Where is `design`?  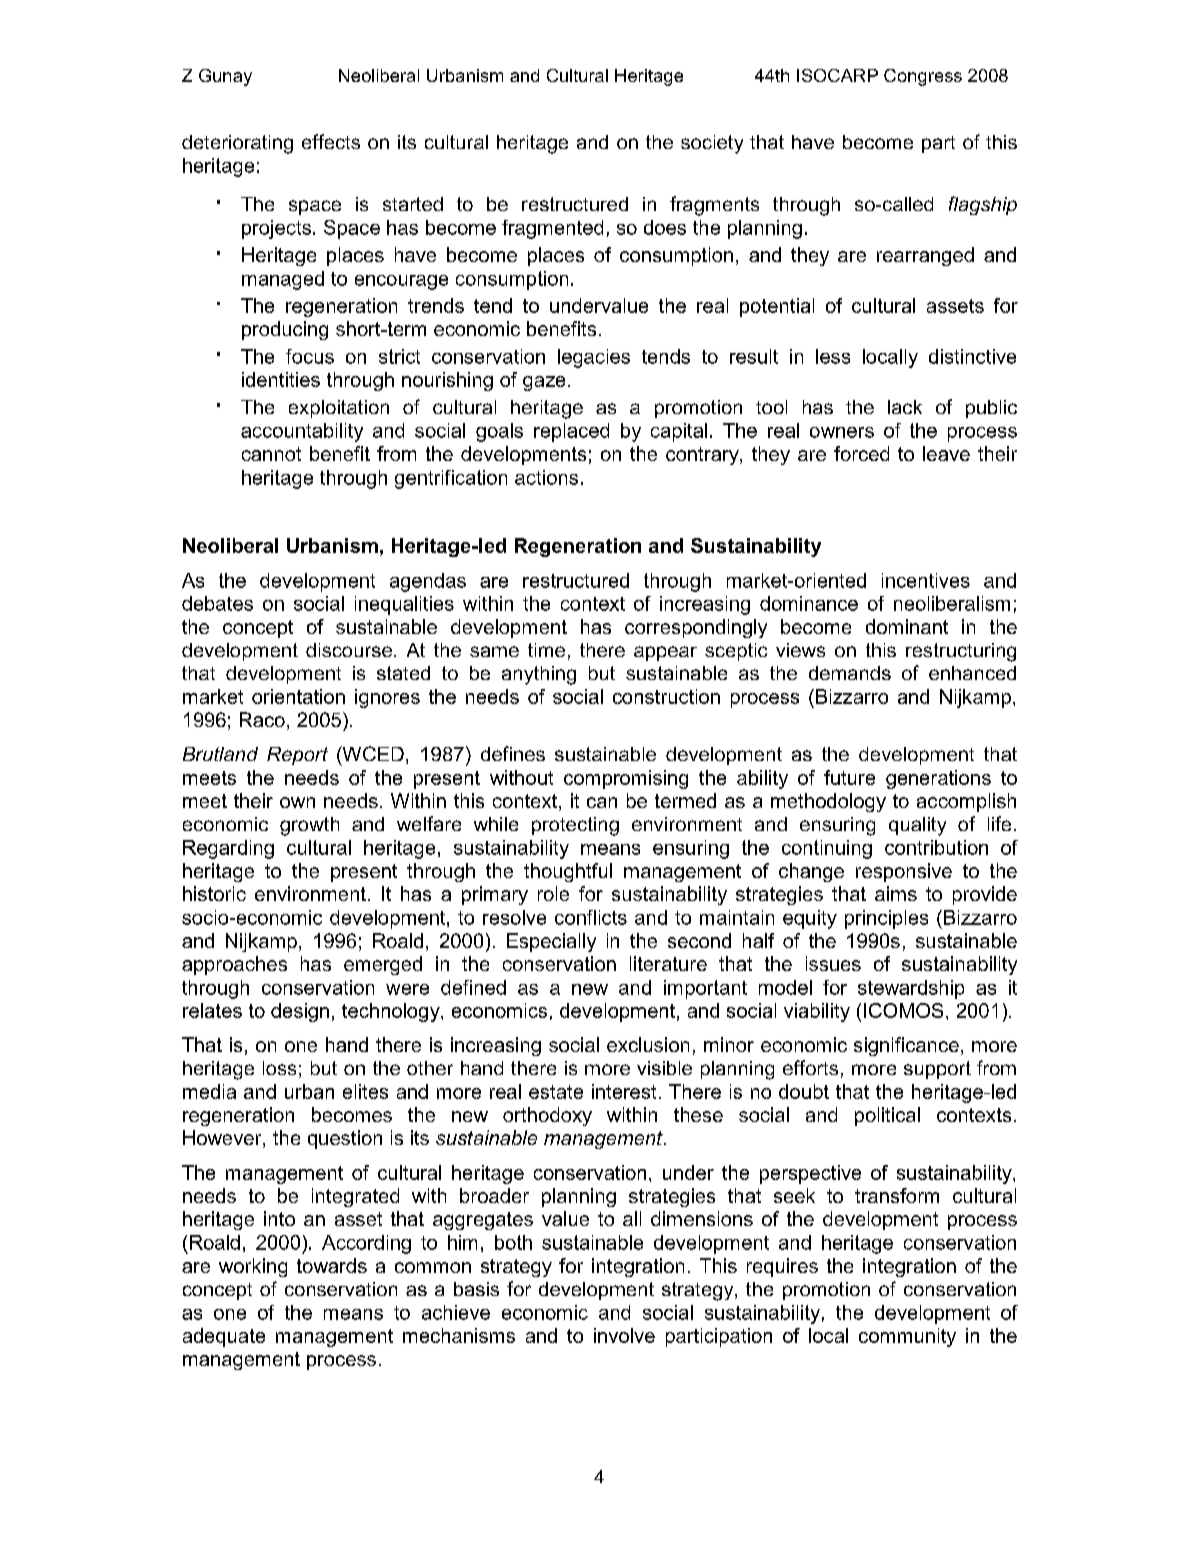 design is located at coordinates (300, 1012).
